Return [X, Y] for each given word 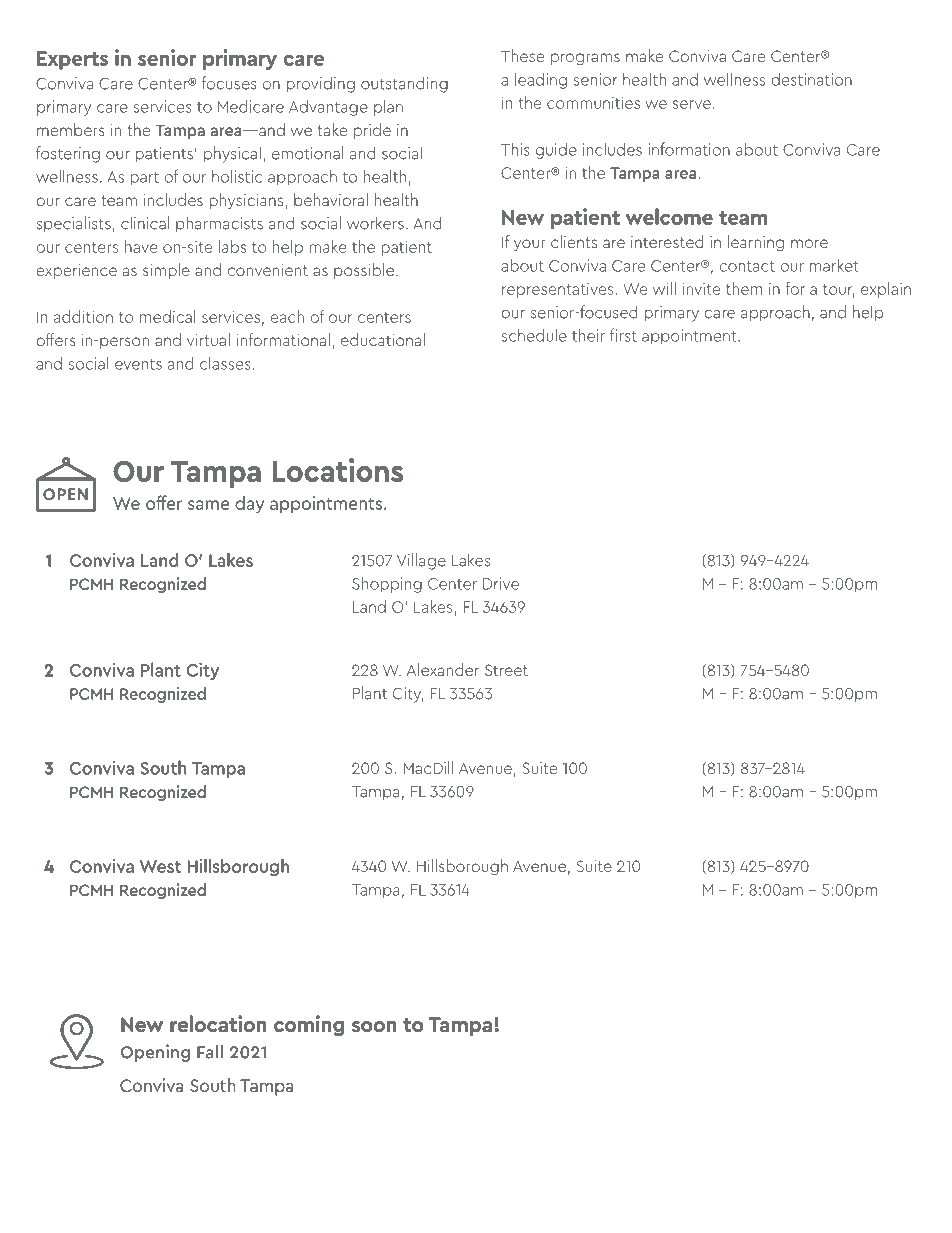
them [744, 288]
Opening [155, 1053]
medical [168, 316]
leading [541, 80]
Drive [501, 583]
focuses [229, 83]
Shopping [387, 584]
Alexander [443, 669]
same [208, 505]
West [160, 866]
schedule [534, 335]
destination [811, 79]
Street [506, 670]
